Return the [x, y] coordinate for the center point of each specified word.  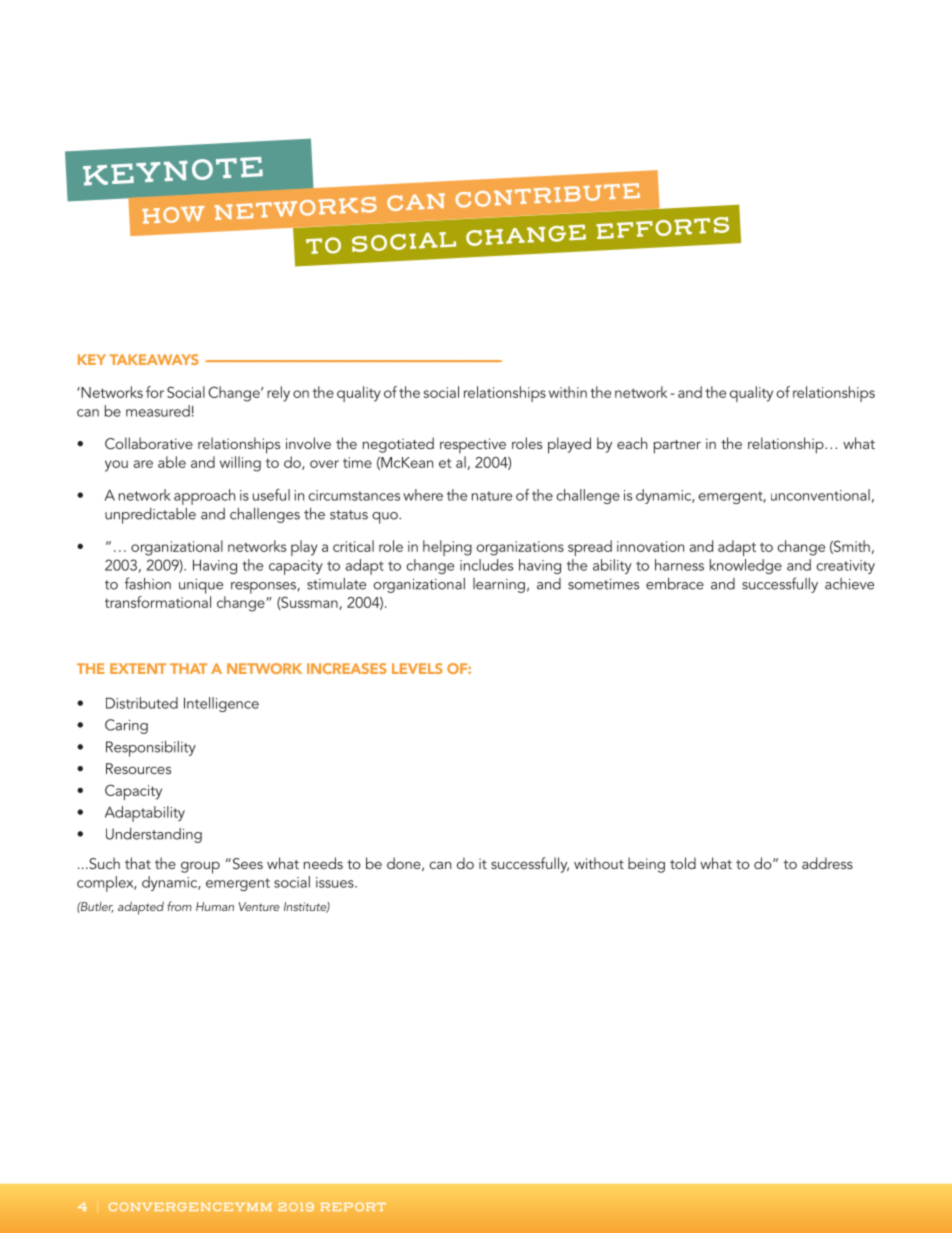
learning [499, 585]
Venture [259, 906]
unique [201, 586]
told [683, 863]
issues [336, 882]
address [827, 863]
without [599, 863]
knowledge [746, 566]
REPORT [353, 1206]
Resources [138, 768]
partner [677, 447]
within [568, 392]
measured [158, 411]
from [179, 906]
